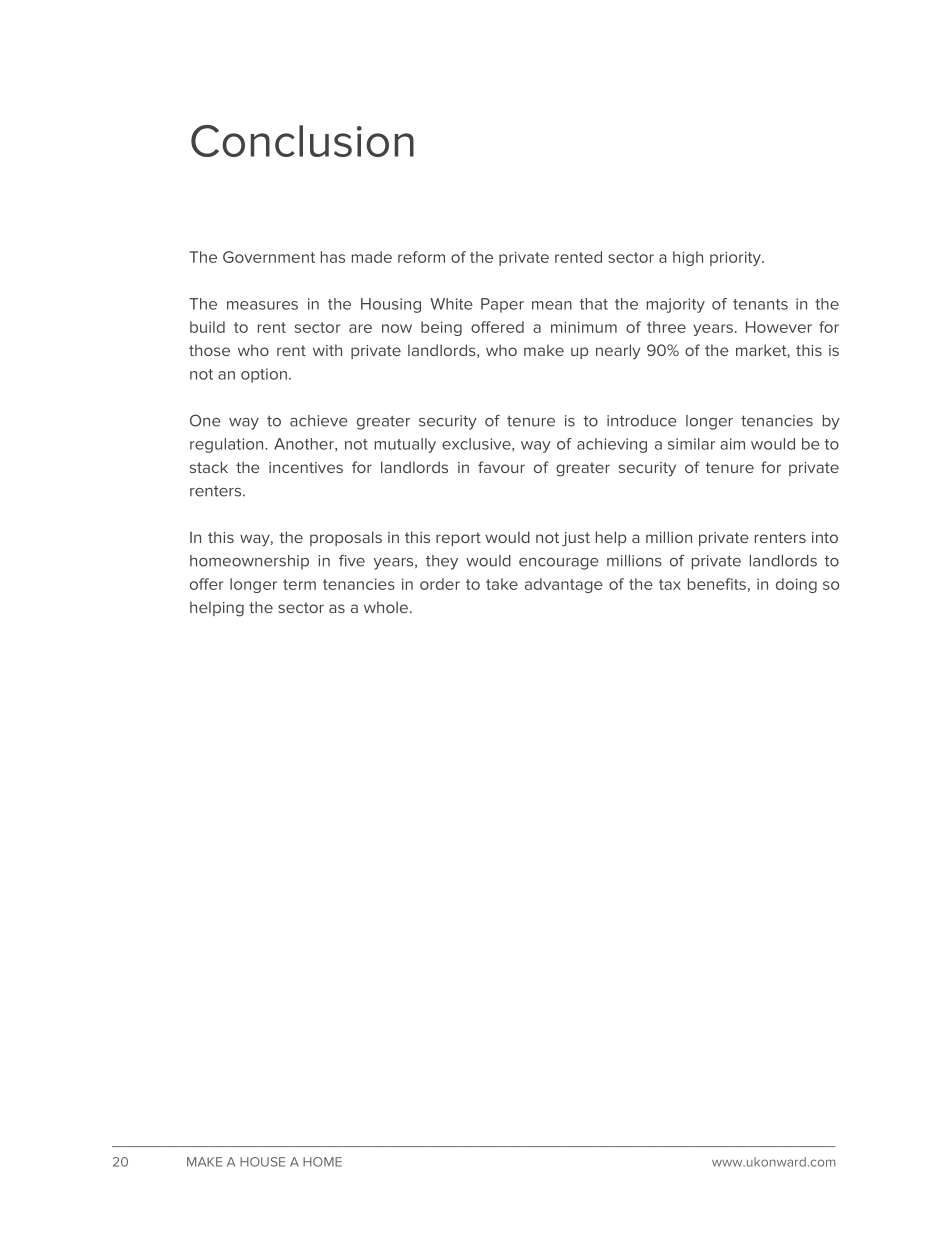 The height and width of the image is (1233, 952). I want to click on Conclusion, so click(302, 141).
